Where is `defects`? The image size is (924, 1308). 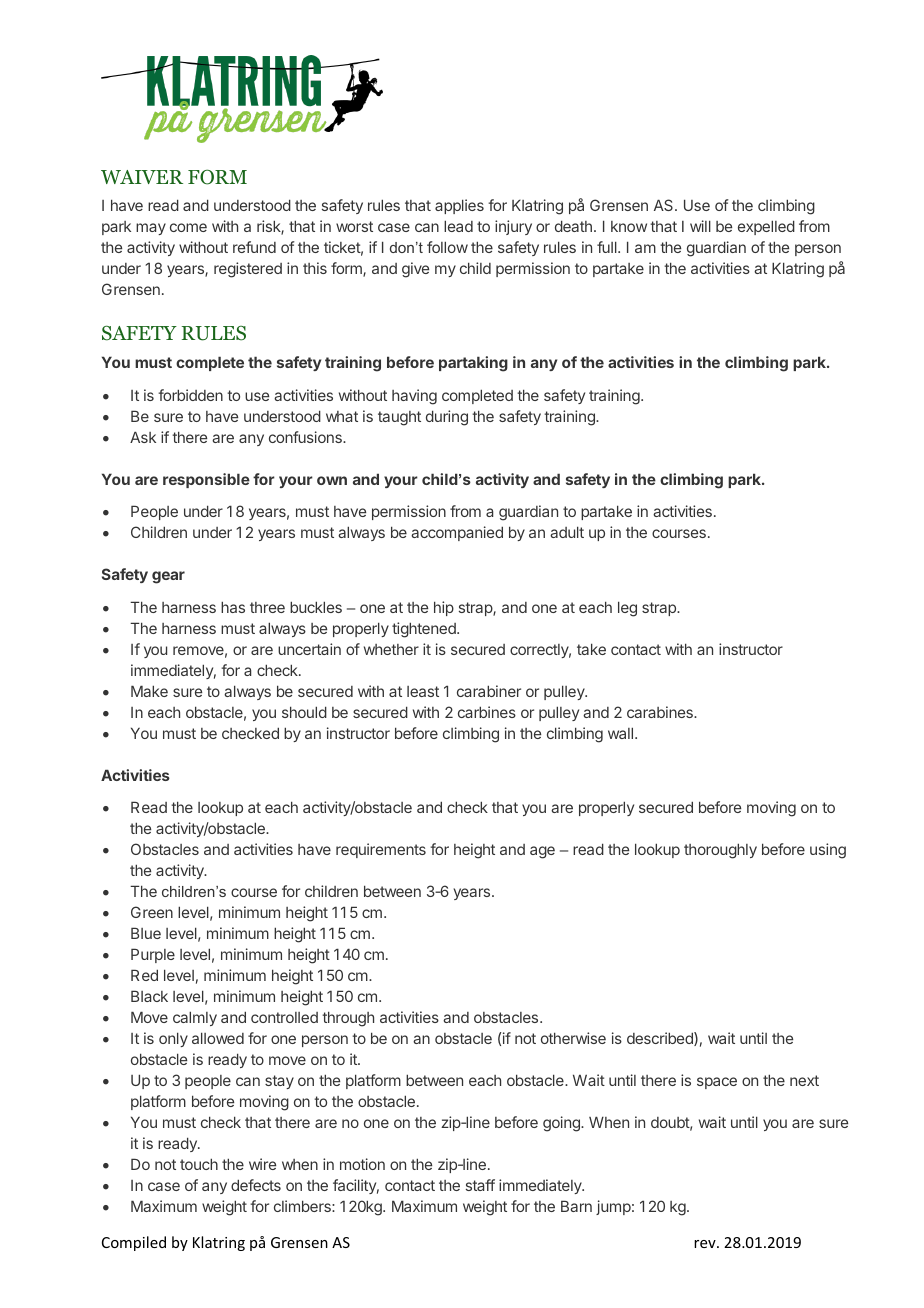 defects is located at coordinates (256, 1185).
